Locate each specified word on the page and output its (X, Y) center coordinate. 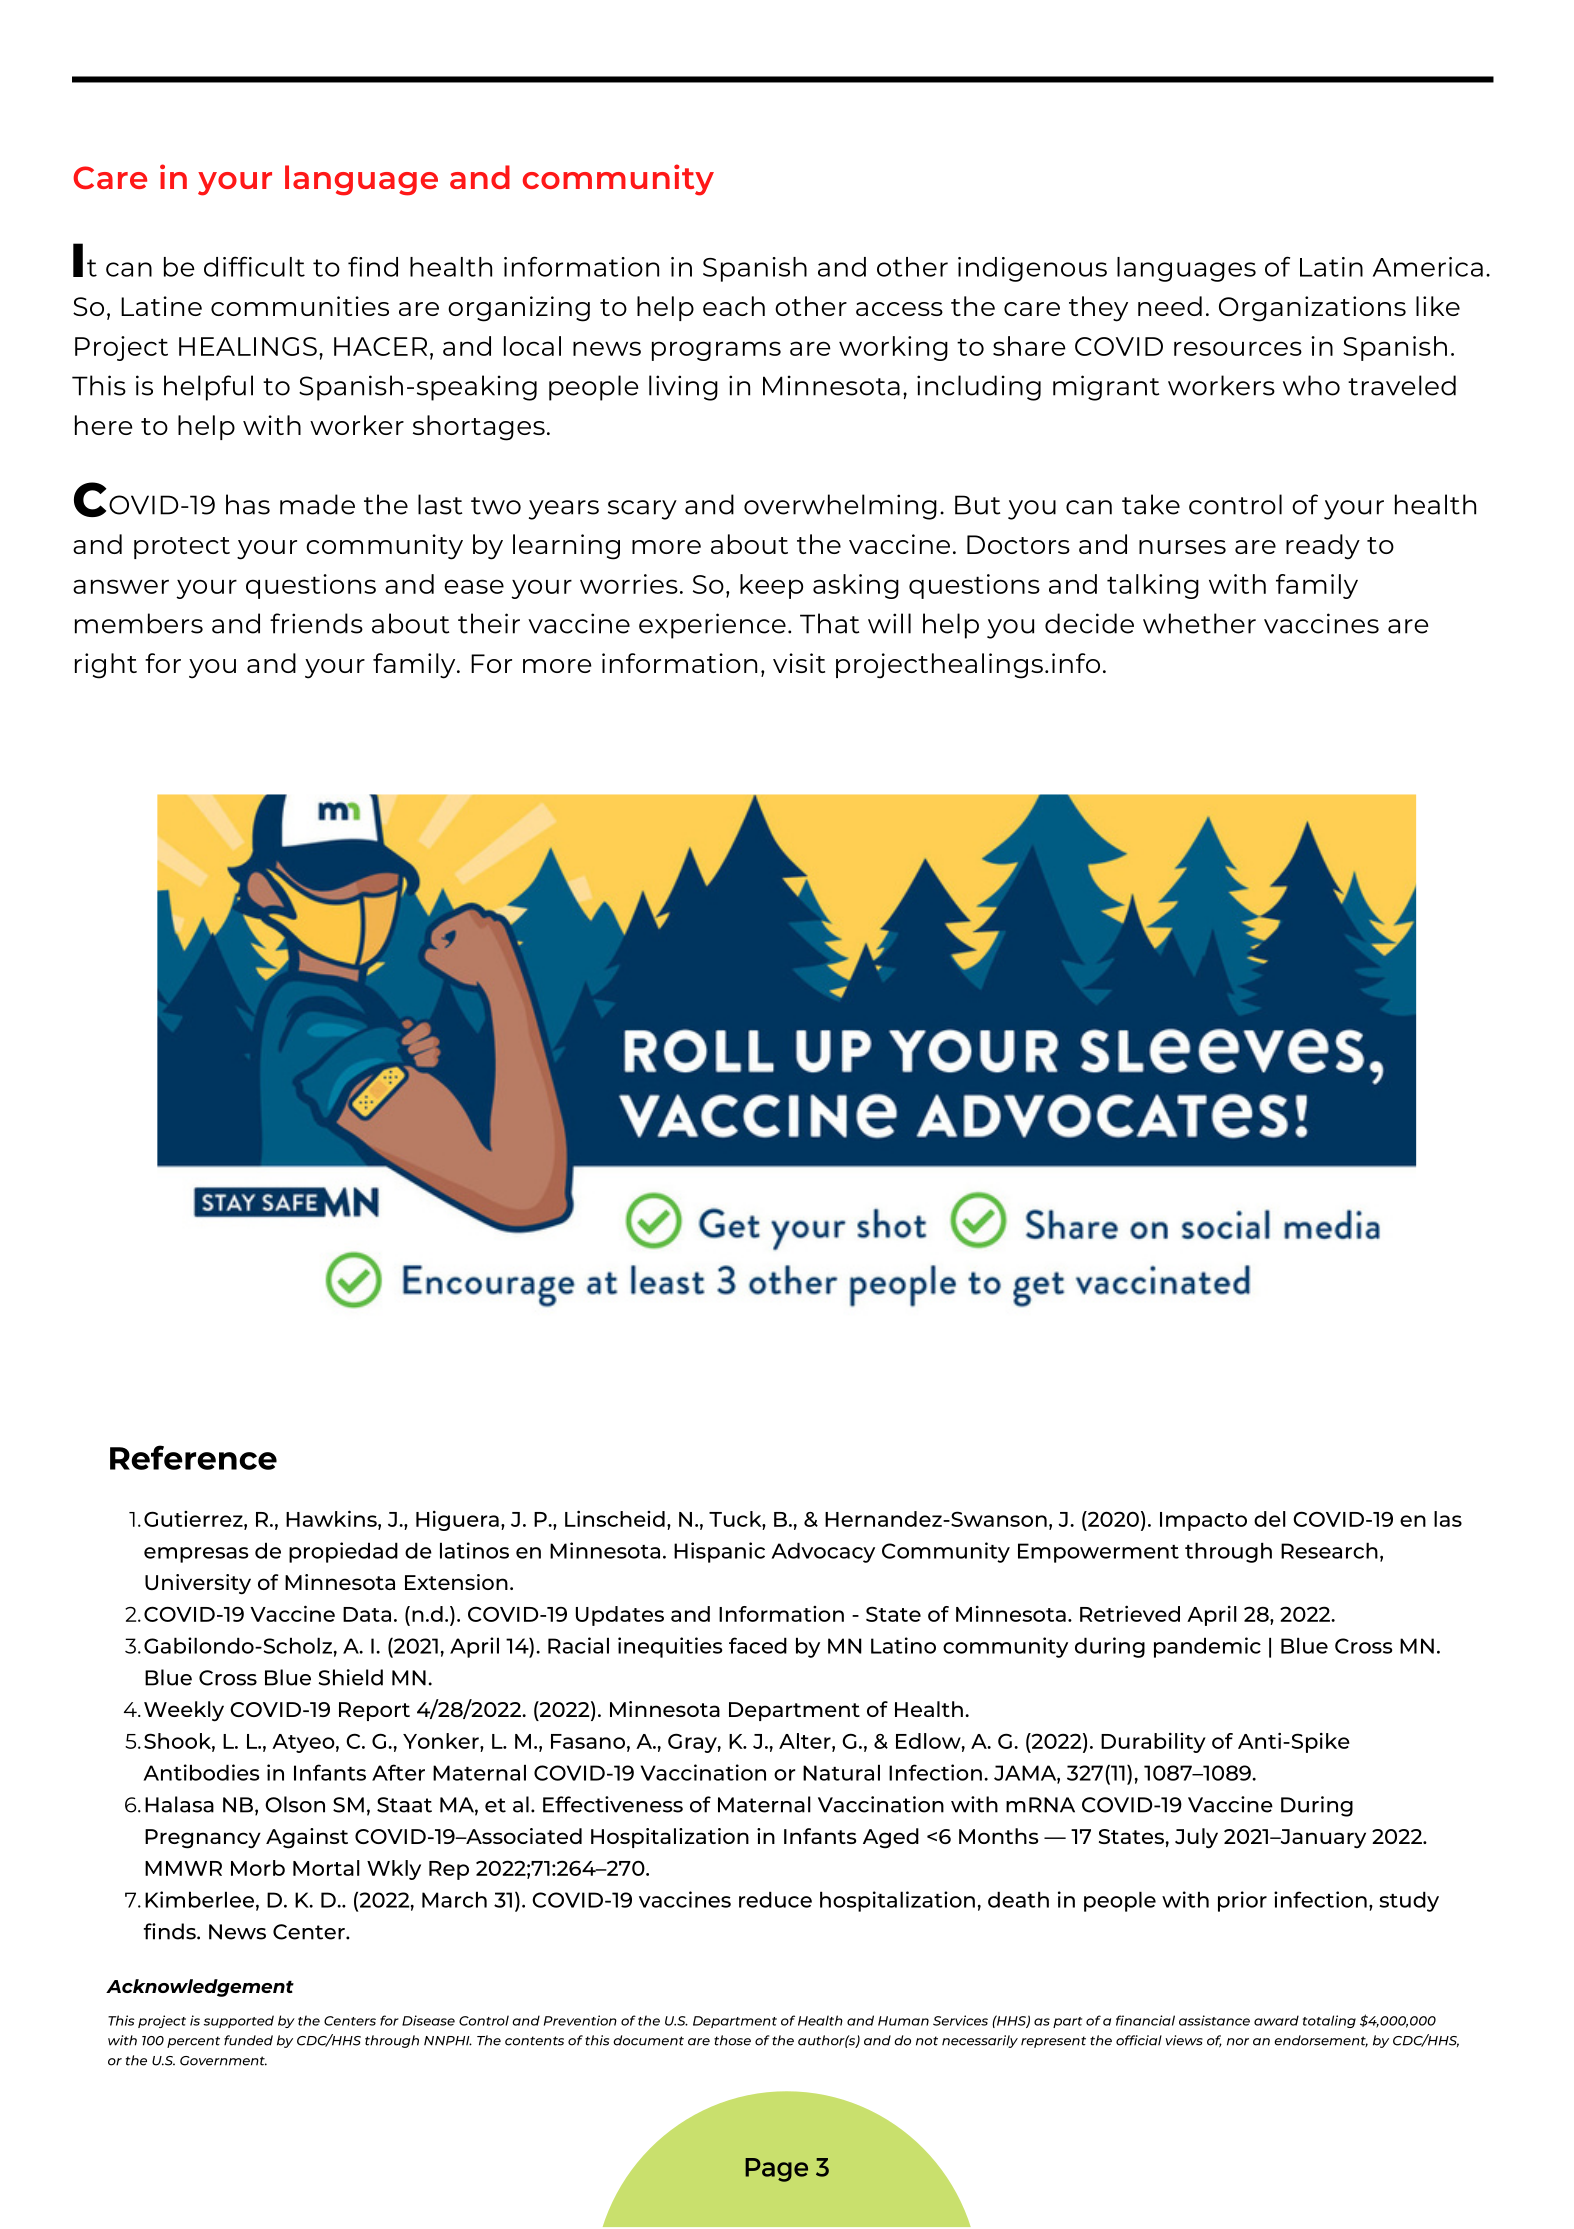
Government (223, 2061)
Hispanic (719, 1552)
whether (1199, 623)
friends (316, 623)
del (1270, 1519)
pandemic (1207, 1647)
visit (799, 663)
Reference (193, 1457)
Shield (350, 1677)
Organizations (1312, 309)
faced (758, 1645)
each (734, 306)
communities (300, 306)
